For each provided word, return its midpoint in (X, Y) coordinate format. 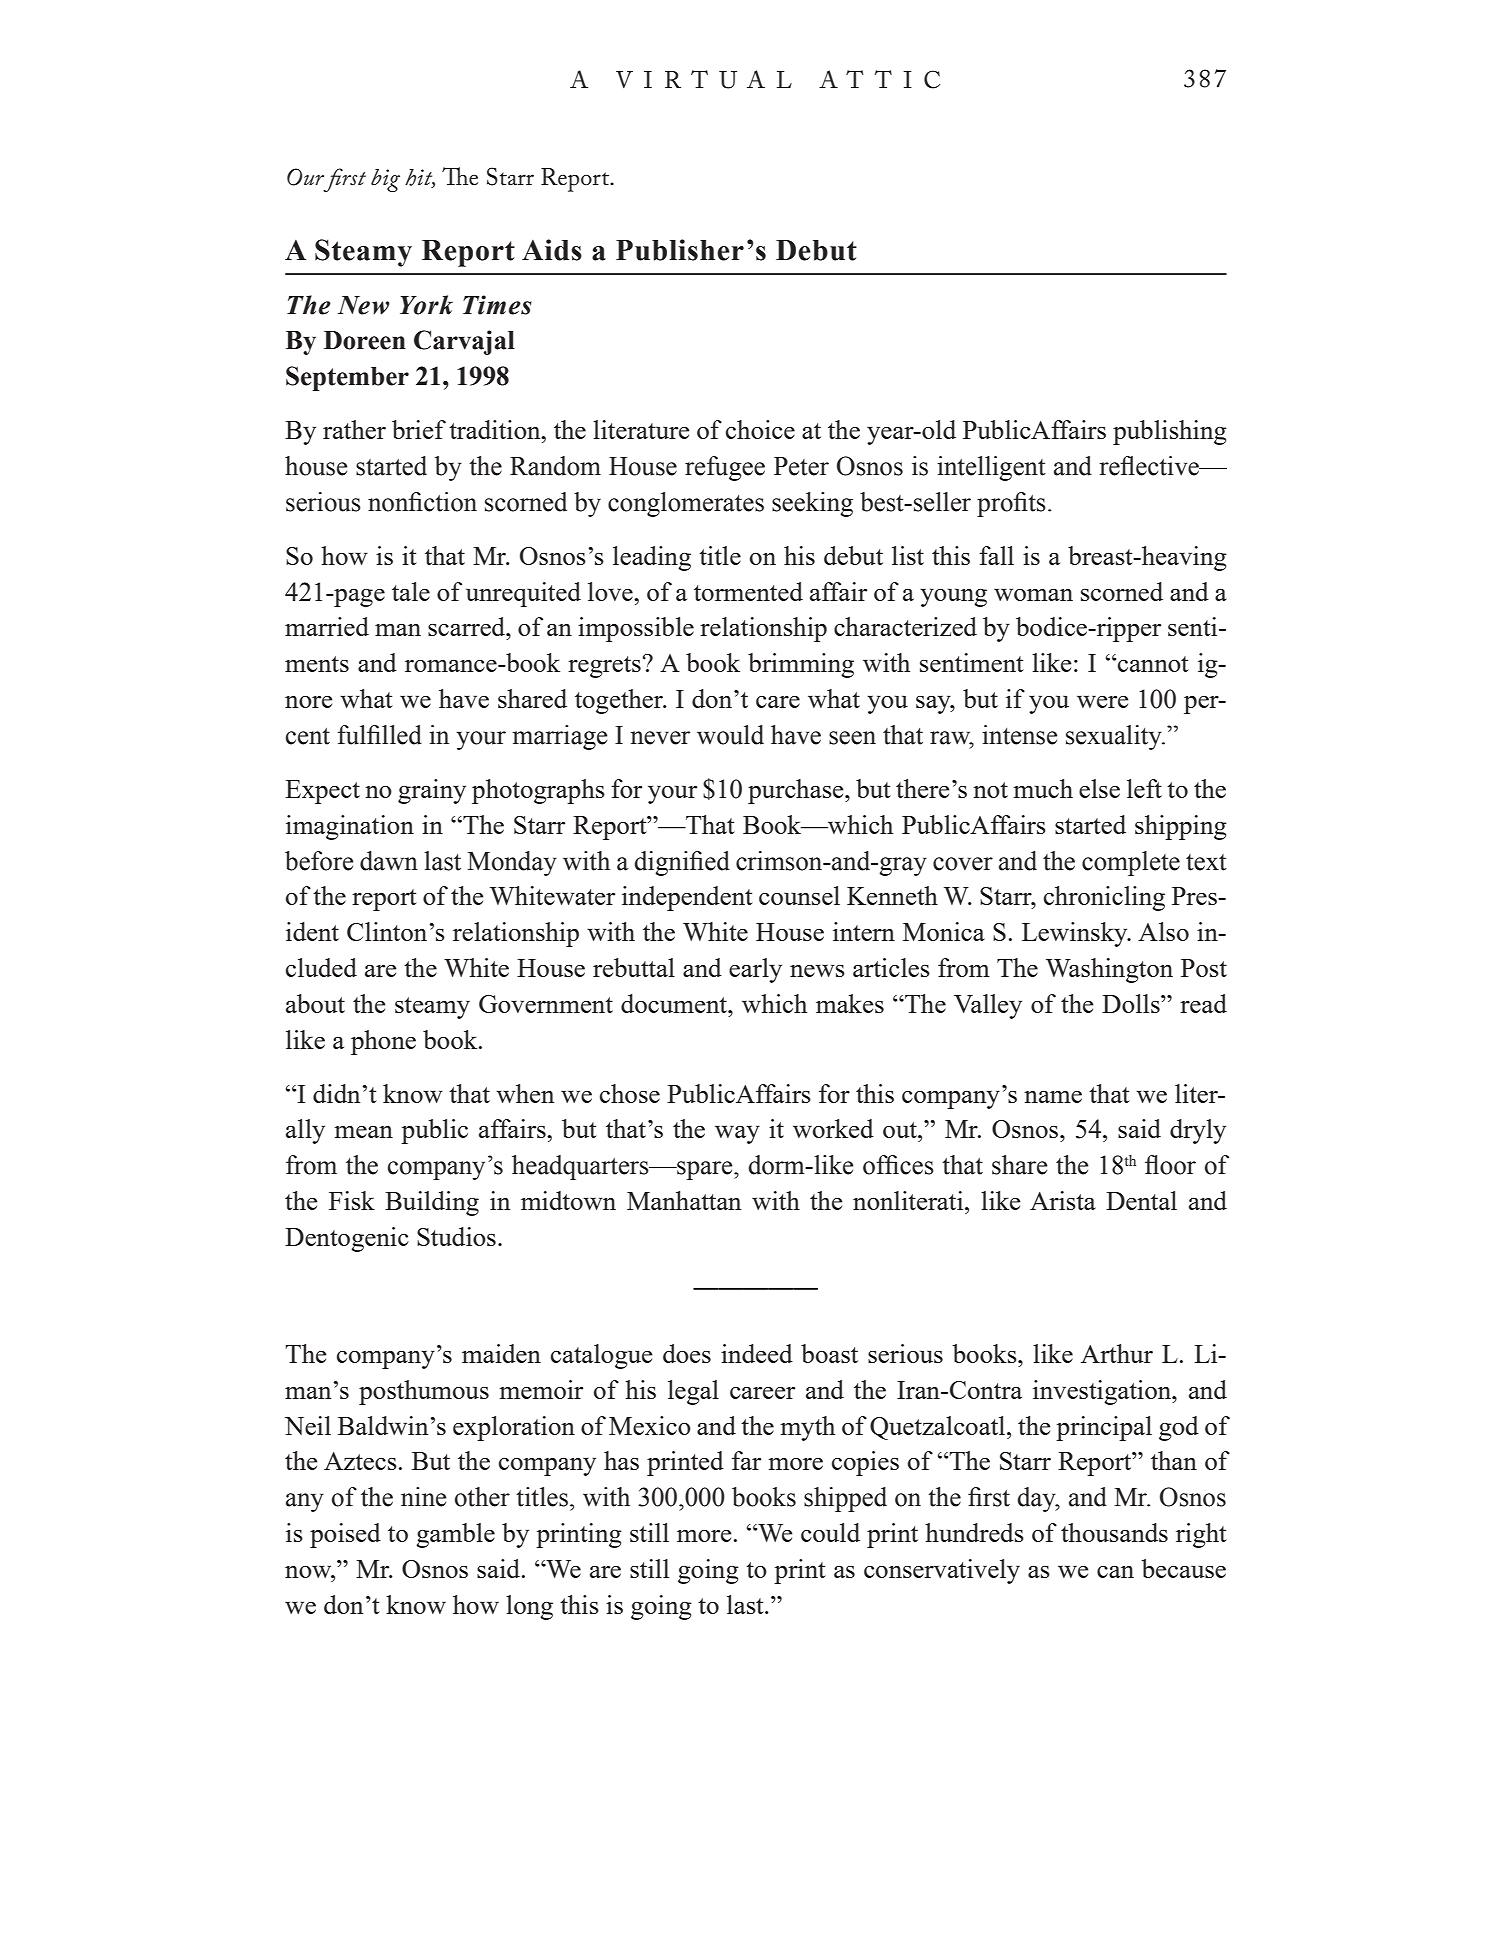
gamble (455, 1535)
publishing (1170, 432)
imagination (350, 827)
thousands (1114, 1532)
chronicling (1104, 898)
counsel (799, 895)
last (746, 1604)
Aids (552, 250)
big (385, 180)
